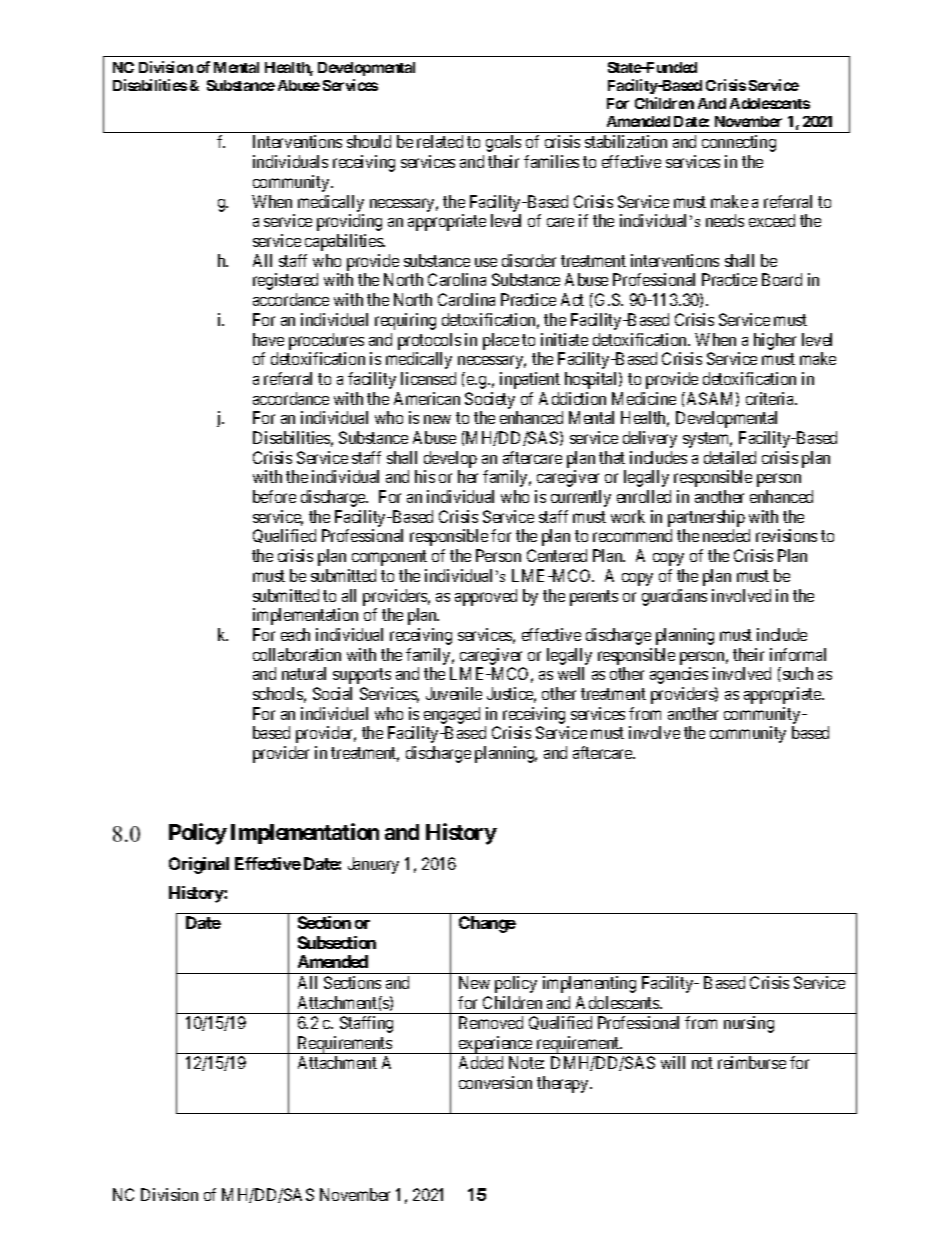 The width and height of the document is (952, 1233). Describe the element at coordinates (481, 1062) in the document. I see `Added` at that location.
